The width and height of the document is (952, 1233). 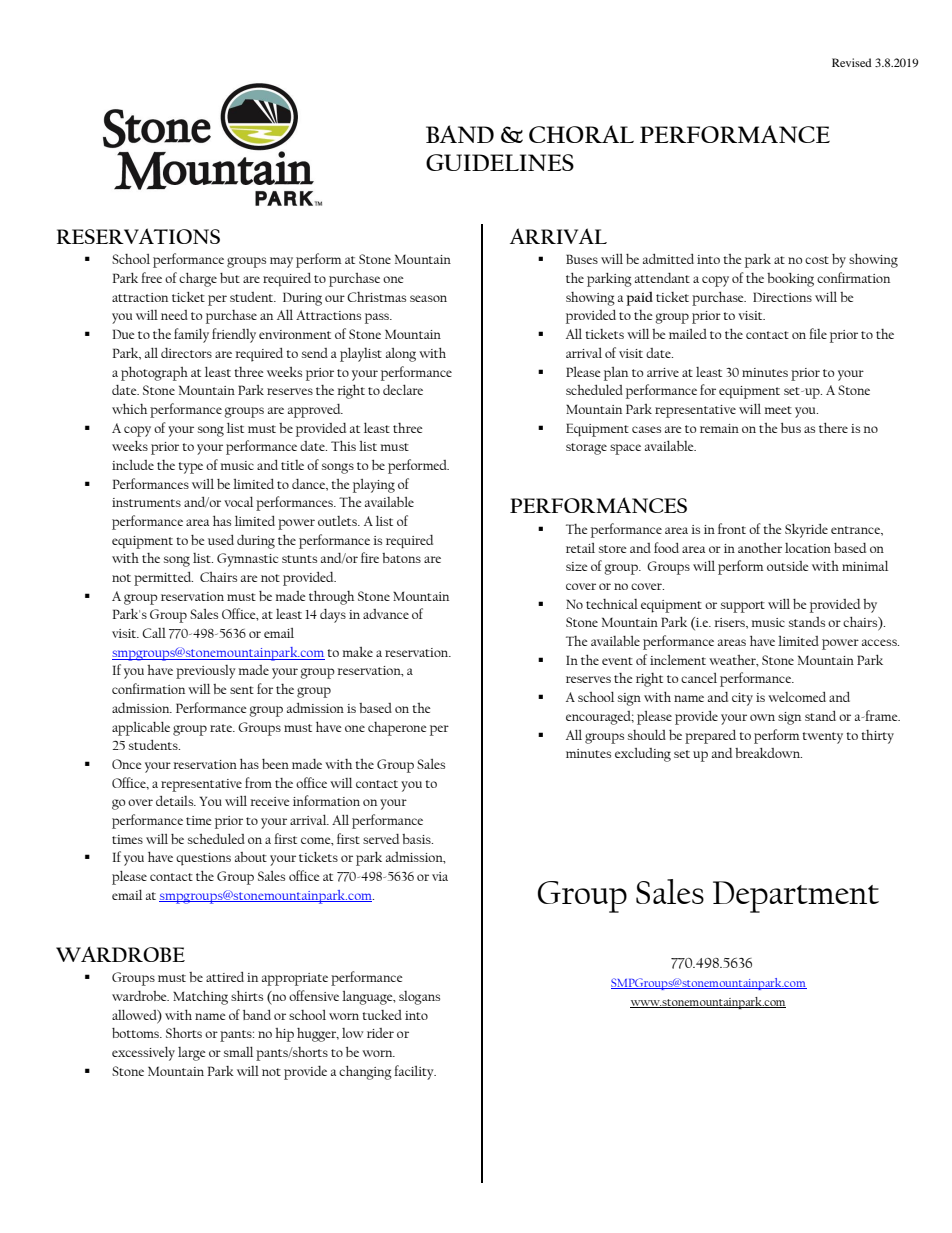 What do you see at coordinates (852, 62) in the document?
I see `Revised` at bounding box center [852, 62].
